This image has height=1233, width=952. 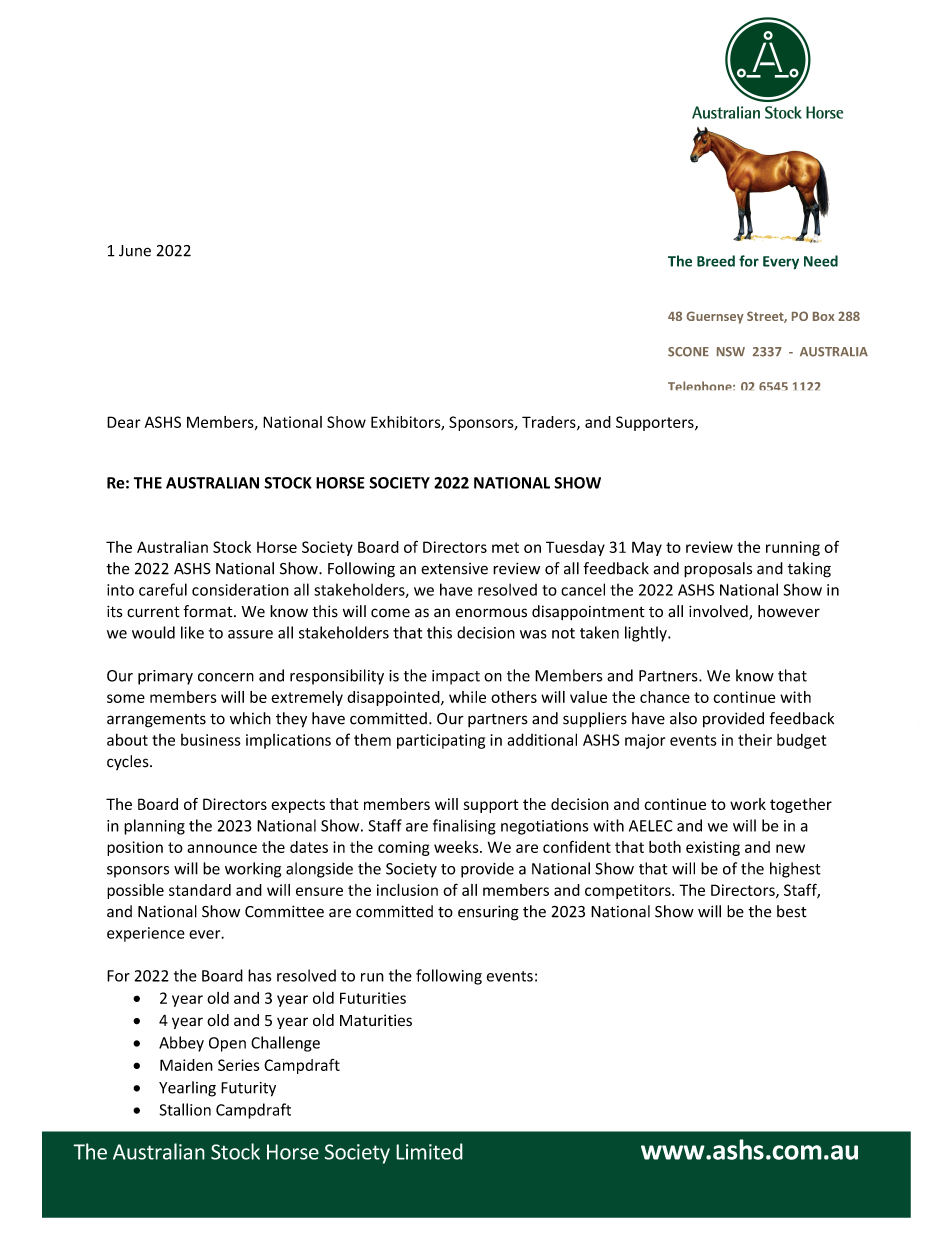 I want to click on existing, so click(x=713, y=848).
